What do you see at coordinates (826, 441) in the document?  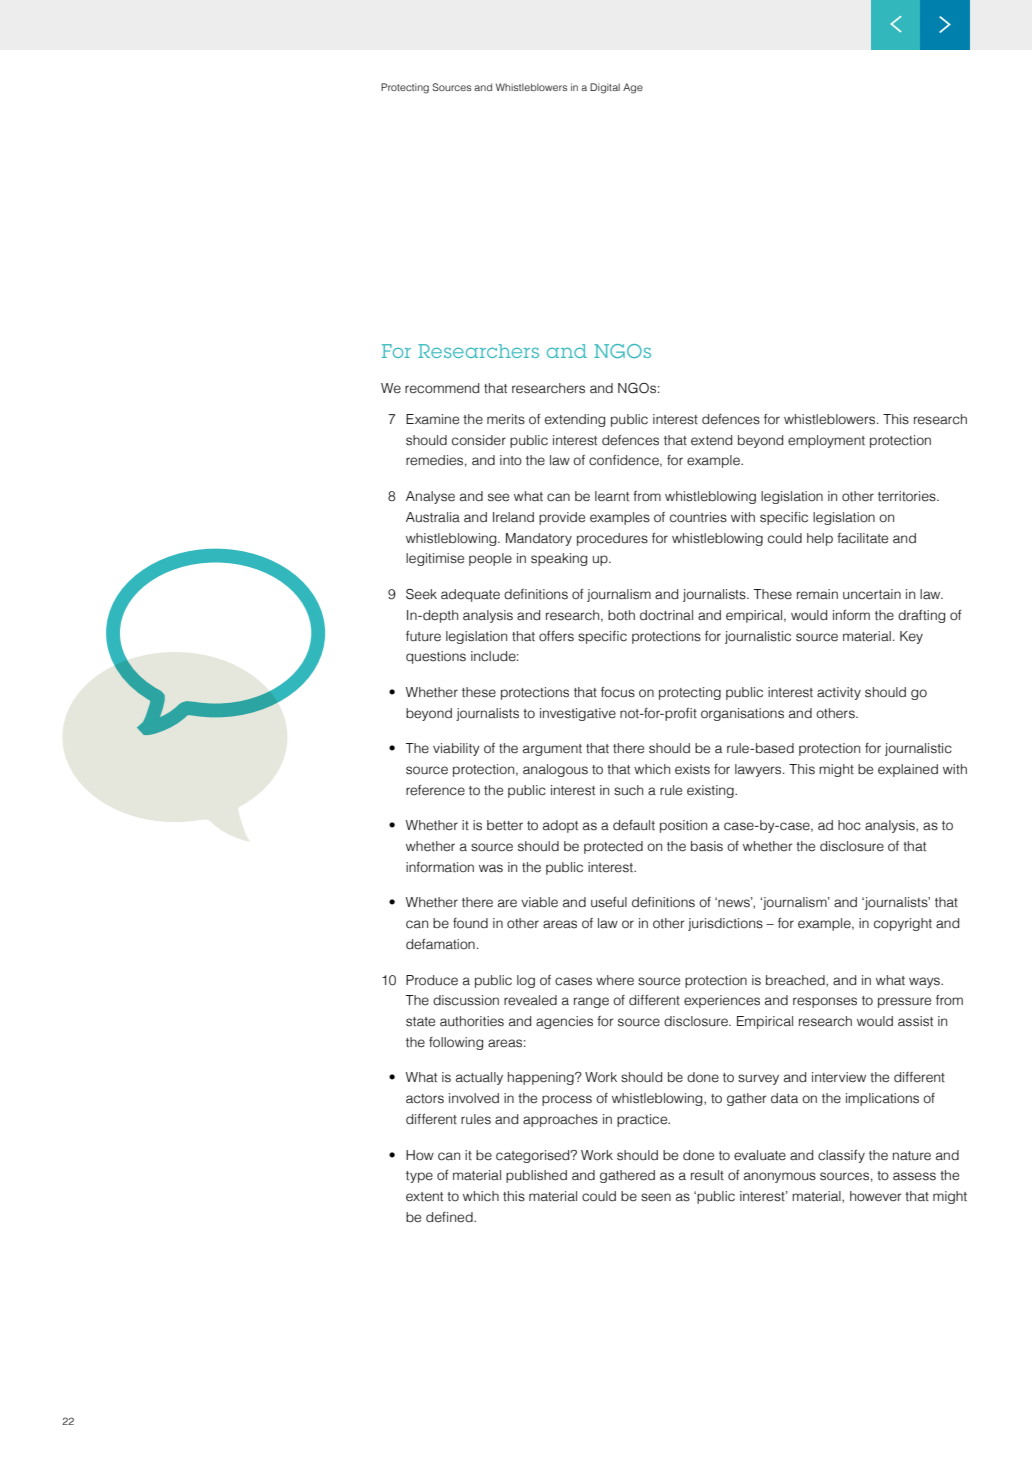 I see `employment` at bounding box center [826, 441].
